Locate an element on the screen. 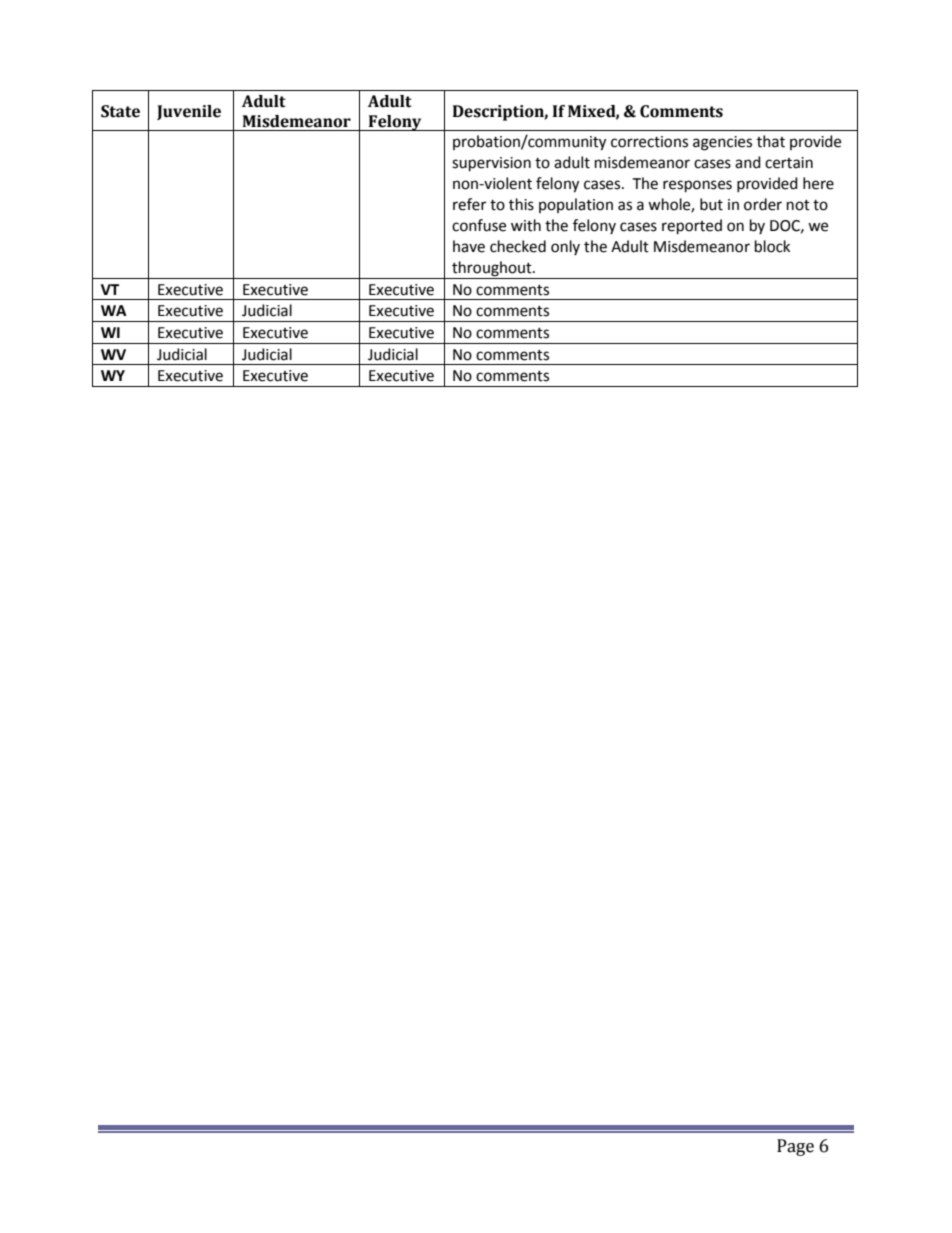 The width and height of the screenshot is (952, 1233). block is located at coordinates (772, 246).
